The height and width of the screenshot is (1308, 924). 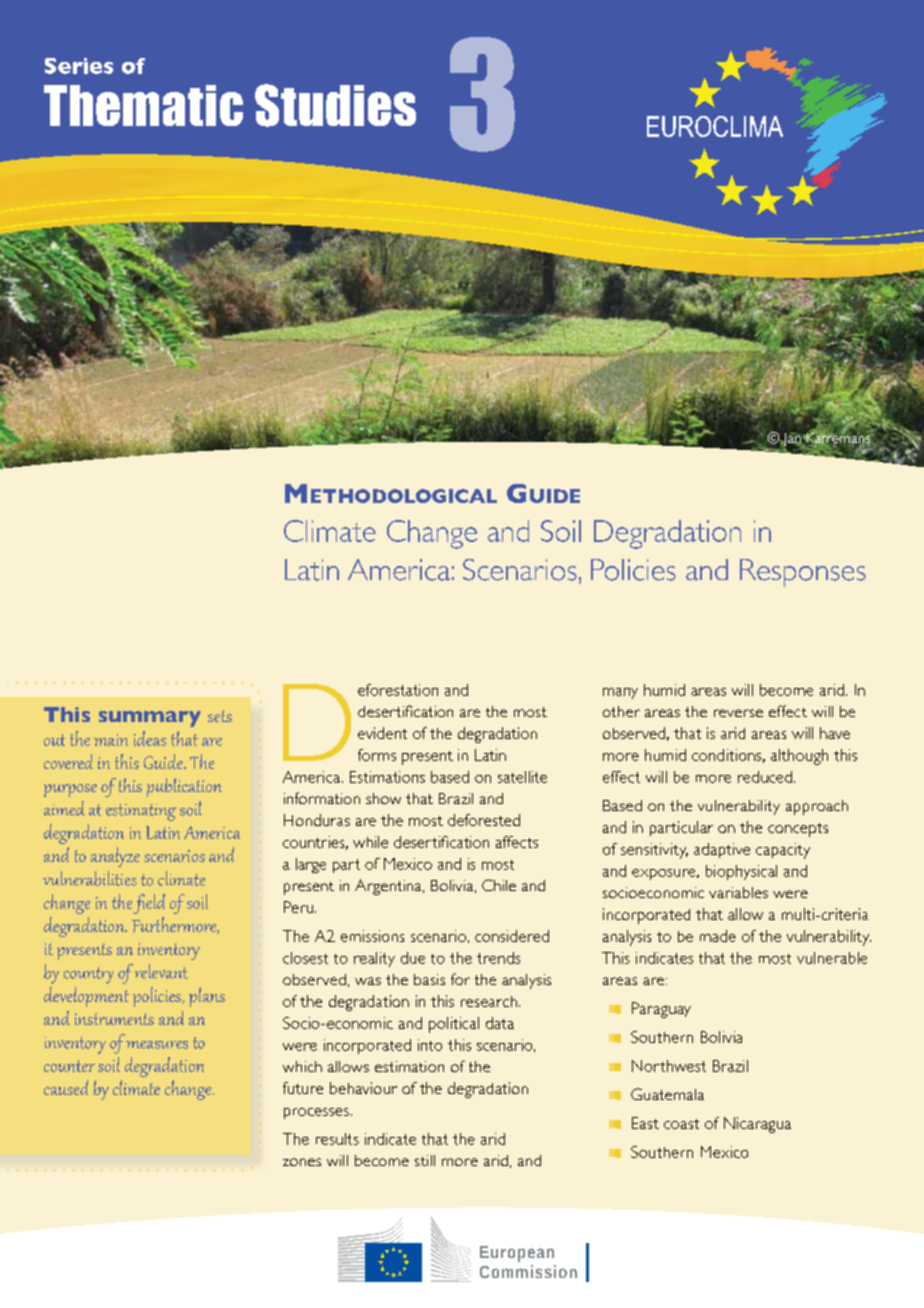 What do you see at coordinates (220, 716) in the screenshot?
I see `sets` at bounding box center [220, 716].
